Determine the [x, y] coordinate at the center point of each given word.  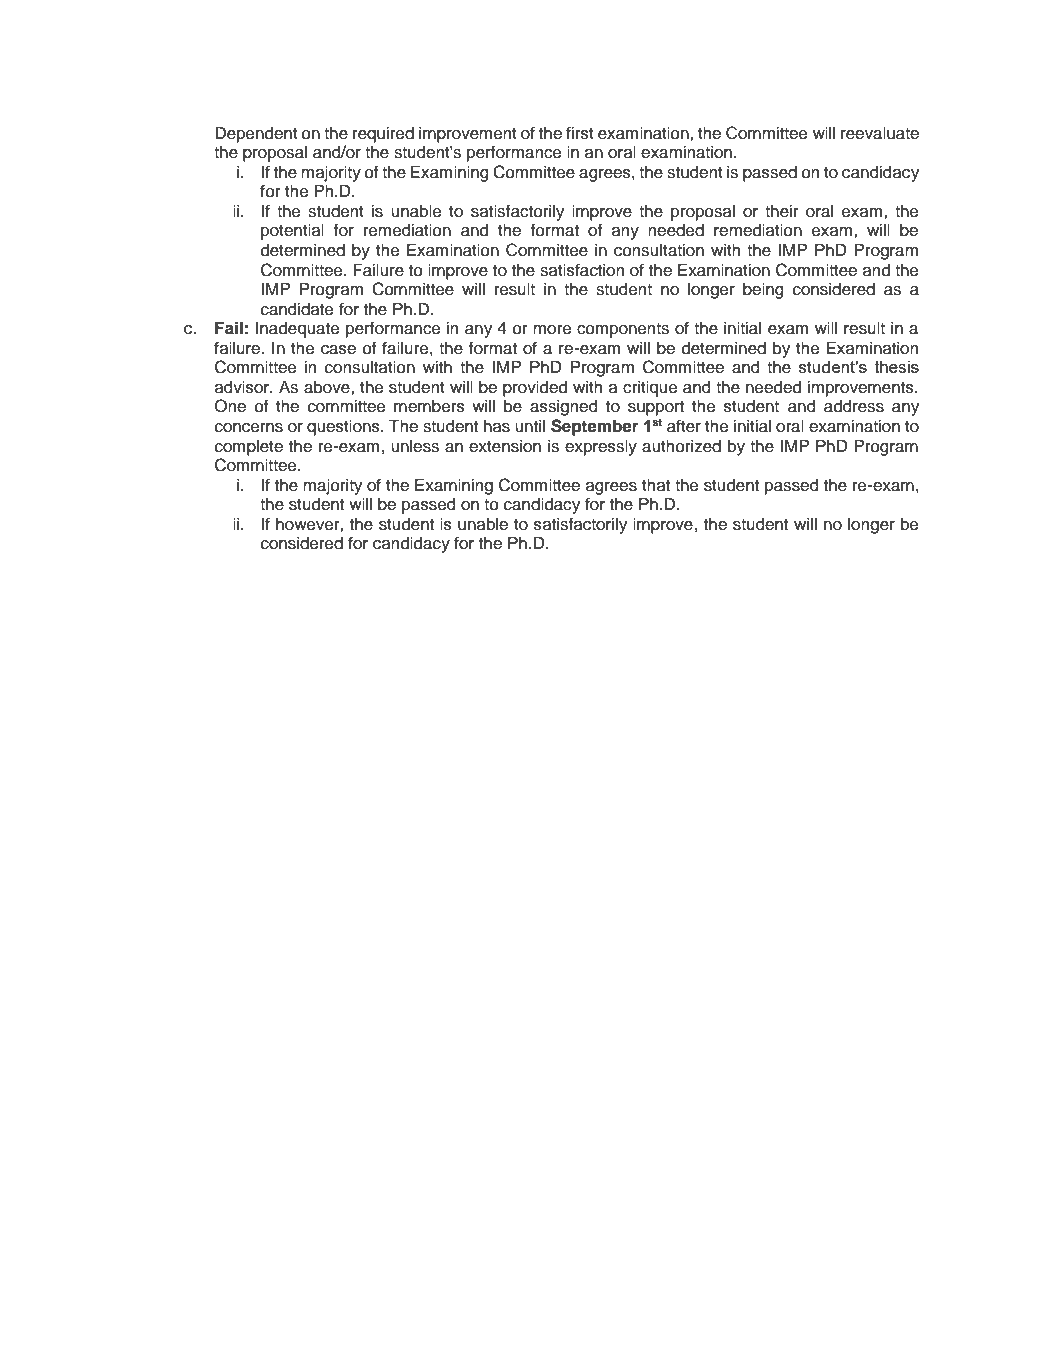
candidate [297, 309]
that [656, 485]
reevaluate [880, 133]
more [552, 330]
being [763, 291]
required [383, 135]
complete [249, 448]
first [580, 133]
